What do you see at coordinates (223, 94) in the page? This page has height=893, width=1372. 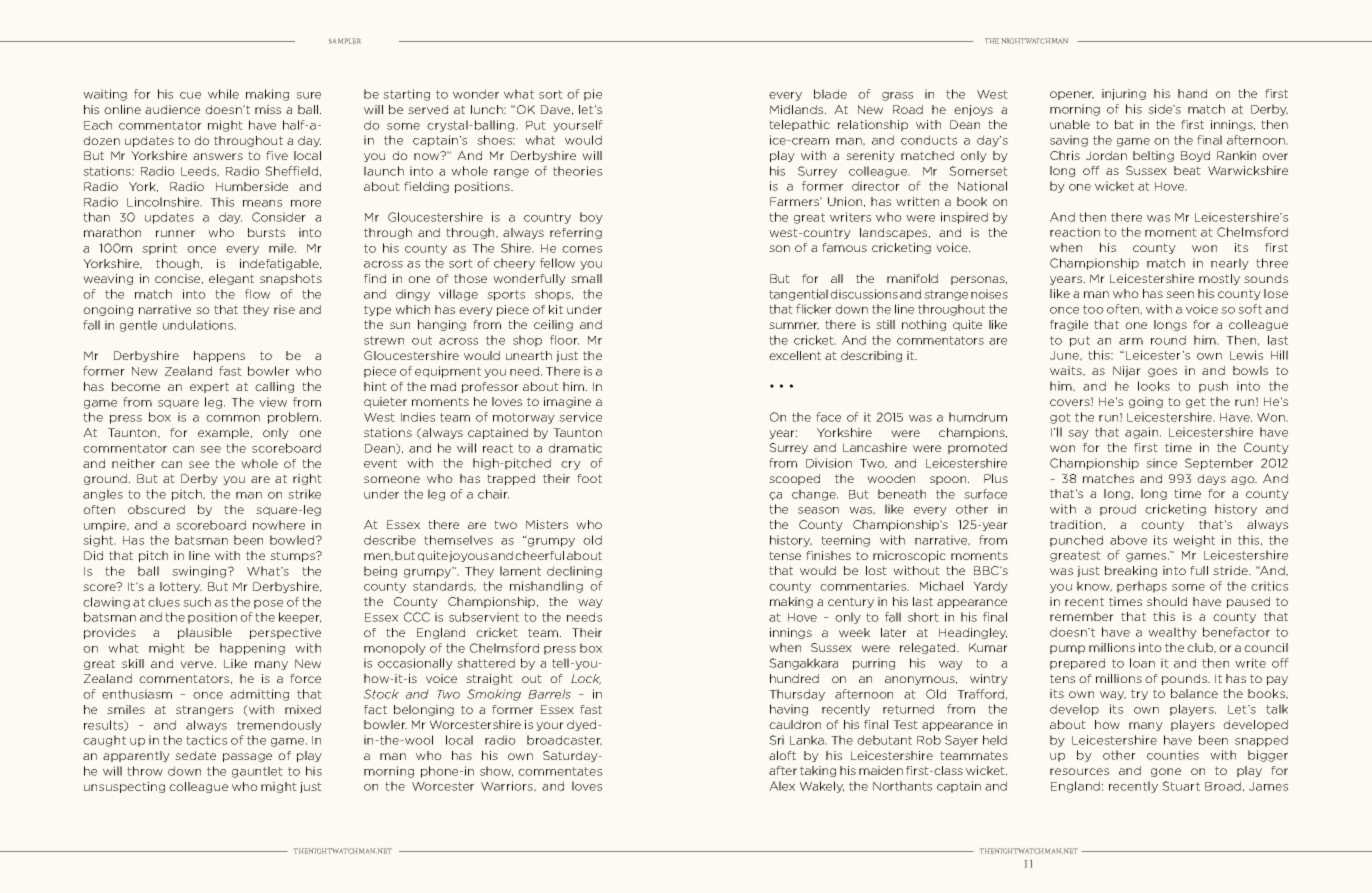 I see `while` at bounding box center [223, 94].
